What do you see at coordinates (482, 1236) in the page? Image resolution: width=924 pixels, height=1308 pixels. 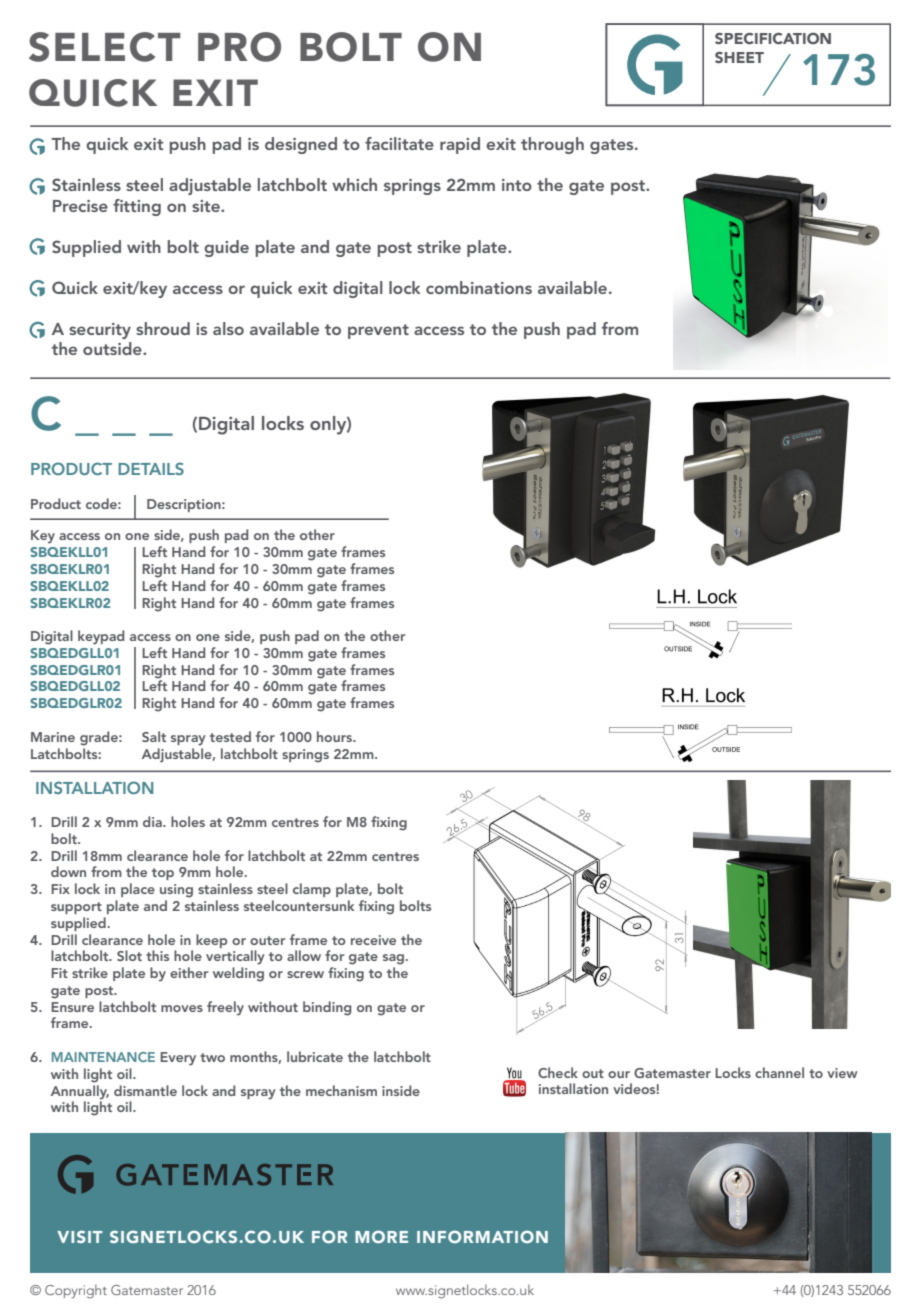 I see `INFORMATION` at bounding box center [482, 1236].
